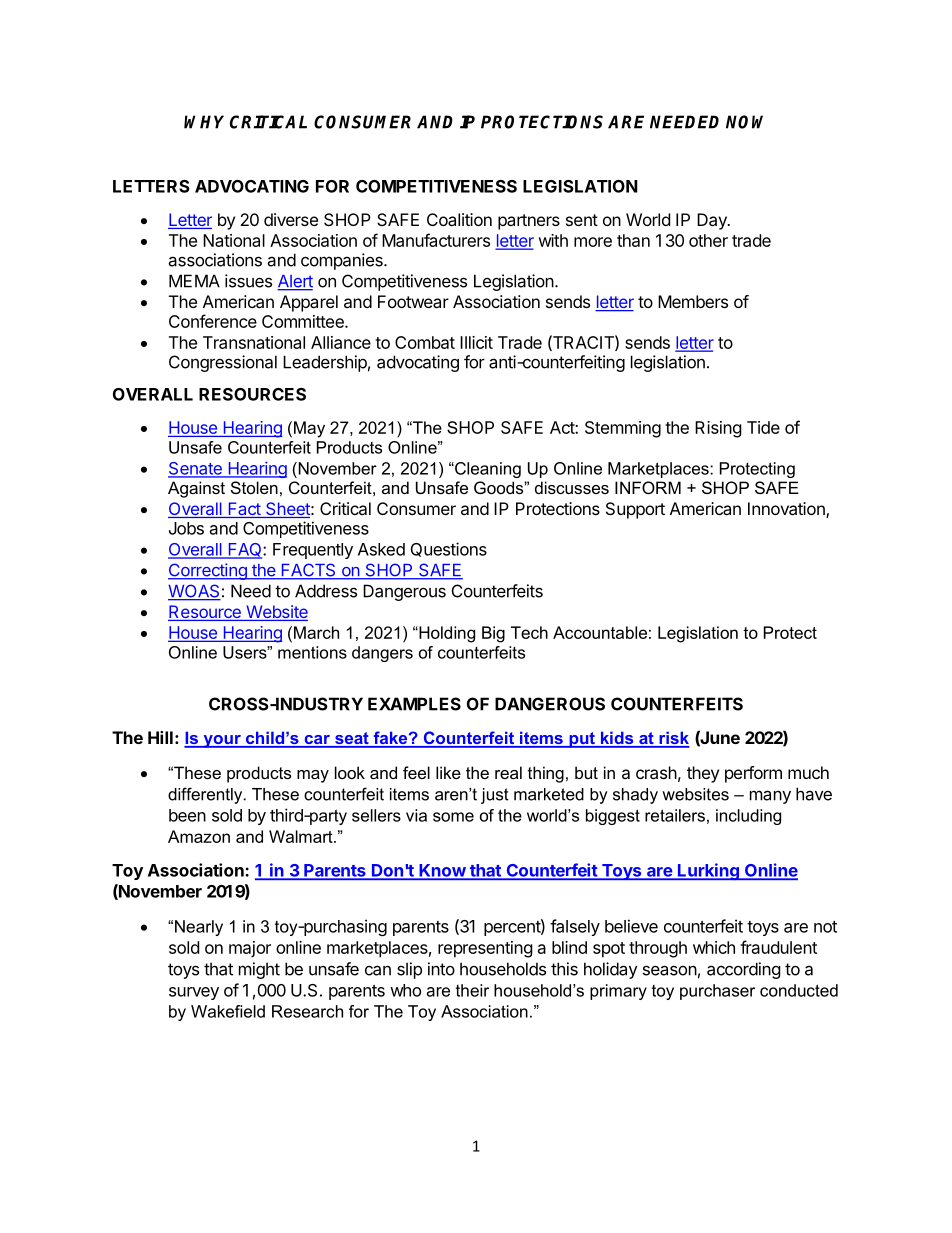 This page has height=1233, width=952. What do you see at coordinates (259, 970) in the page?
I see `might` at bounding box center [259, 970].
